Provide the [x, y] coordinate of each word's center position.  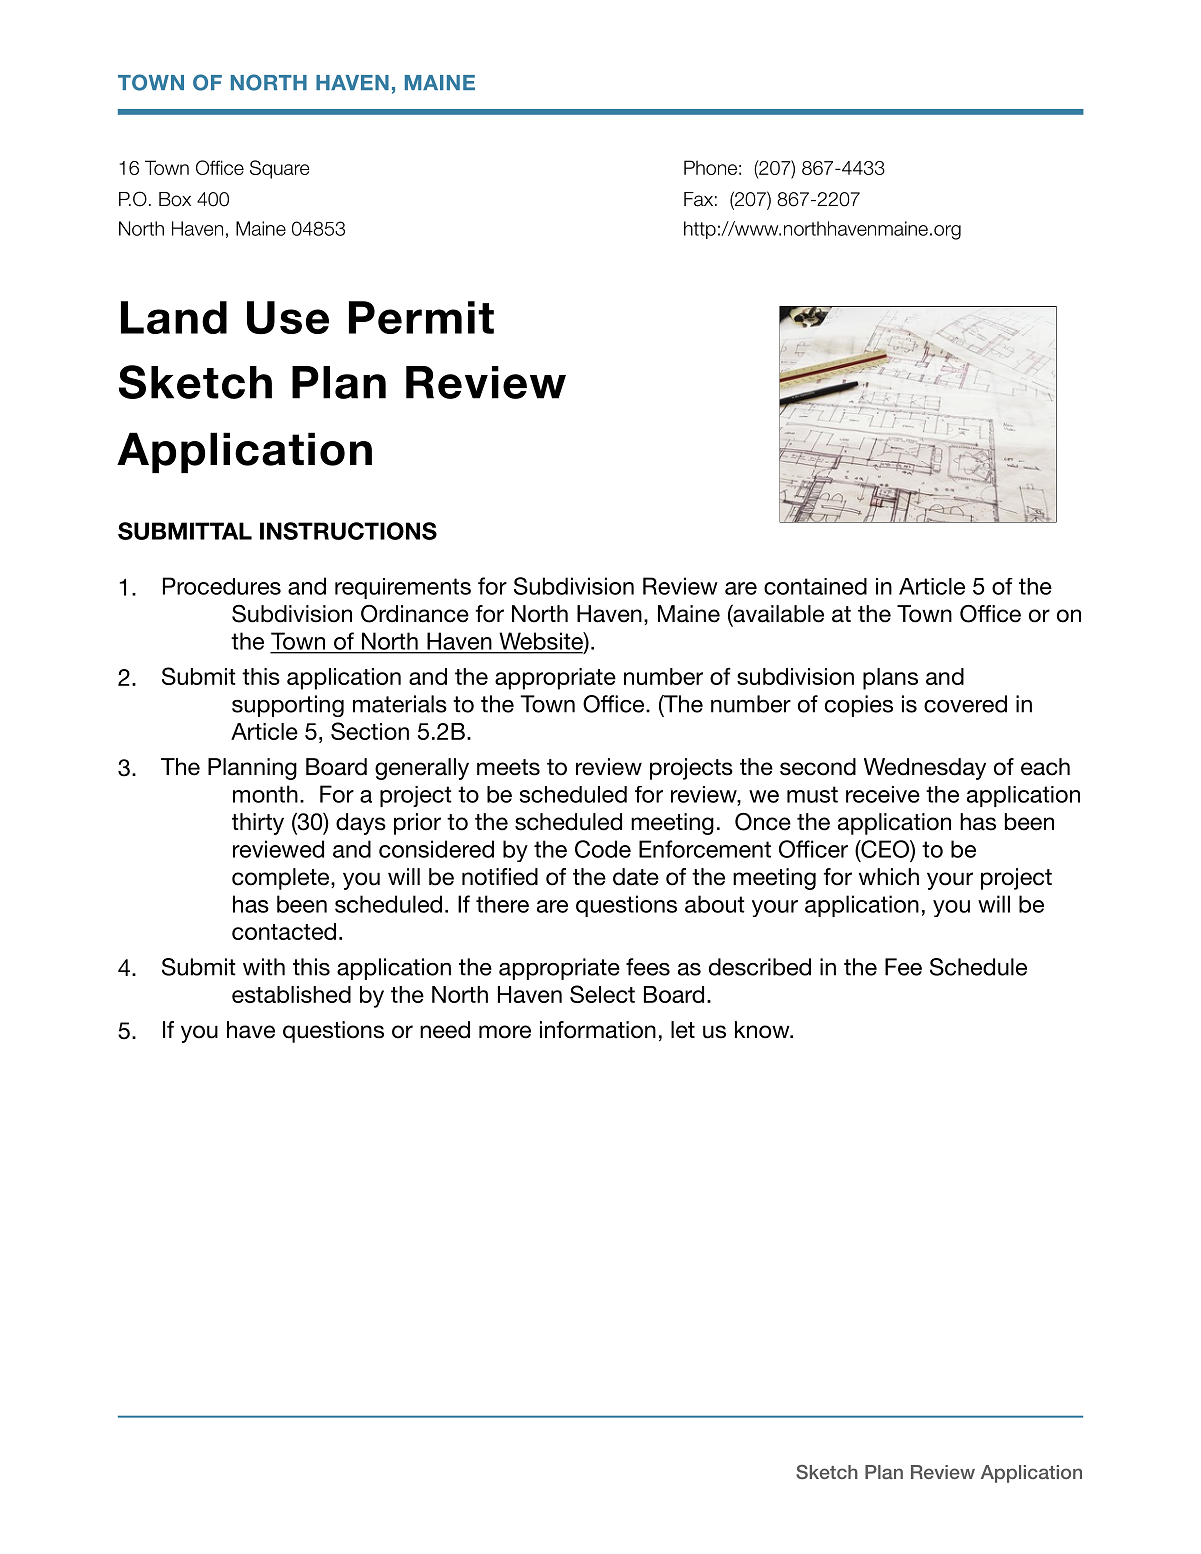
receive [883, 794]
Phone [710, 167]
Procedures [222, 586]
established [291, 994]
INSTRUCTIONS [348, 531]
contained [815, 586]
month [265, 794]
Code [603, 849]
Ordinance [415, 614]
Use [288, 318]
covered [965, 704]
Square [279, 169]
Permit [421, 317]
